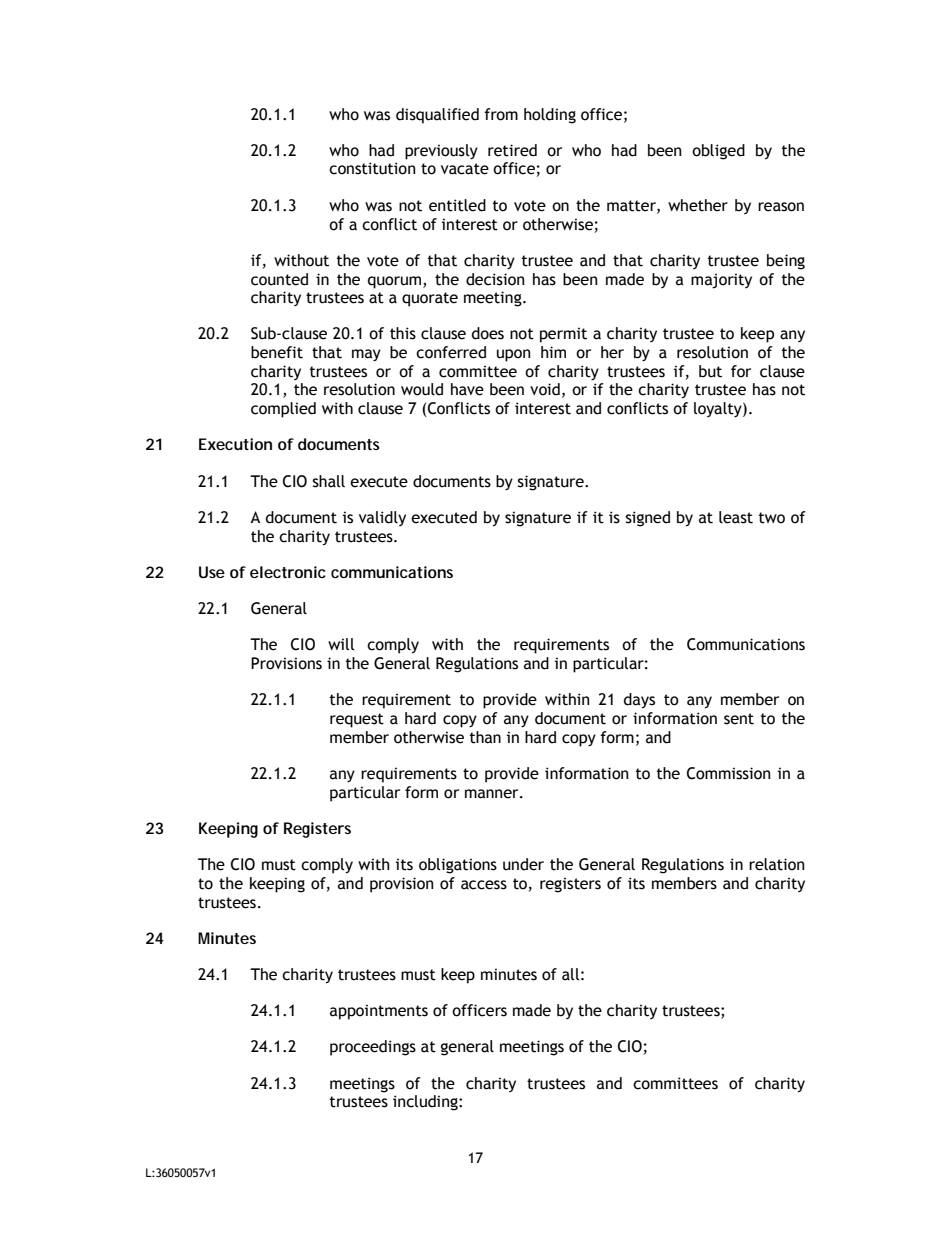 The image size is (952, 1233). Describe the element at coordinates (373, 1048) in the screenshot. I see `proceedings` at that location.
